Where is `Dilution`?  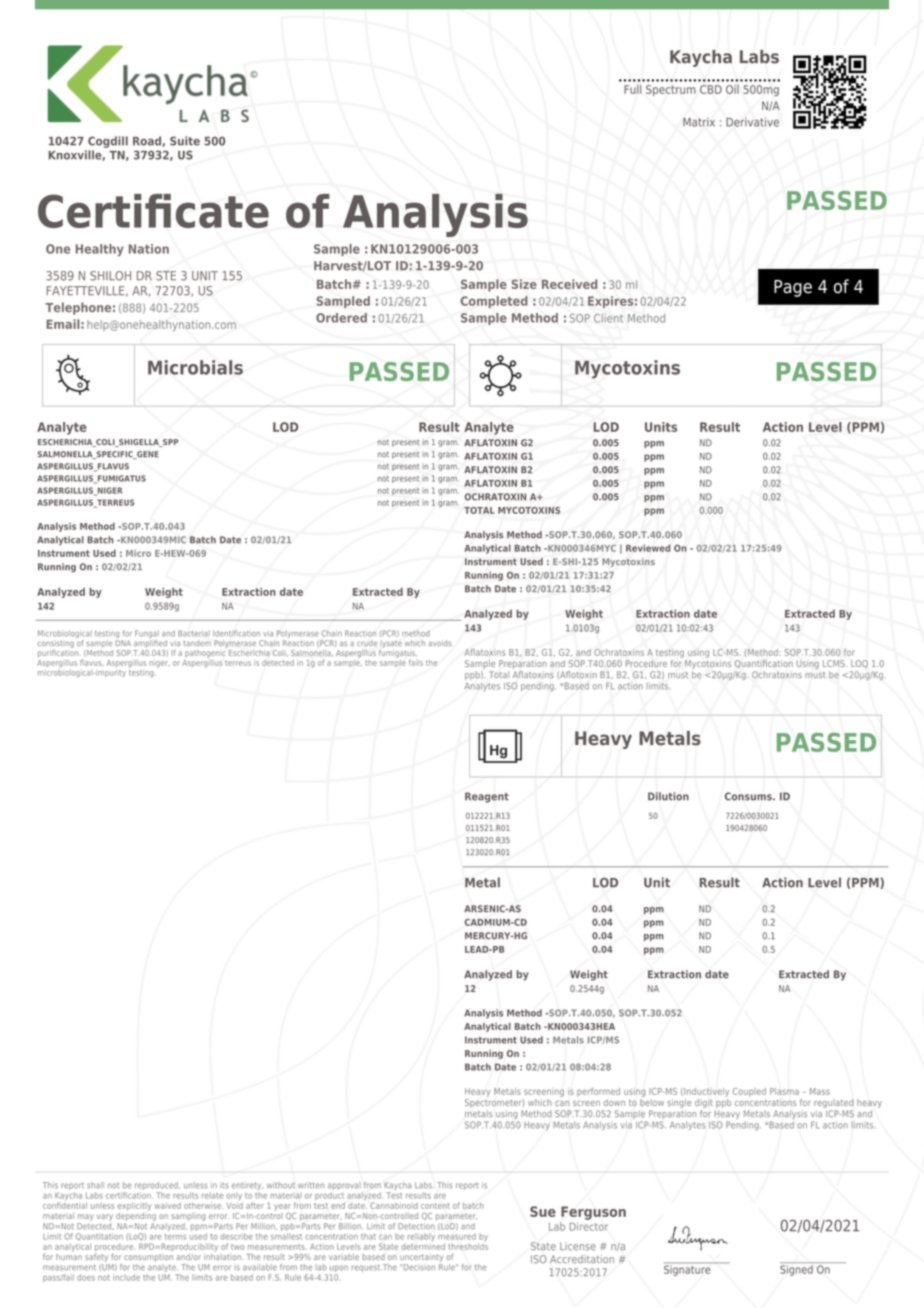
Dilution is located at coordinates (668, 796).
